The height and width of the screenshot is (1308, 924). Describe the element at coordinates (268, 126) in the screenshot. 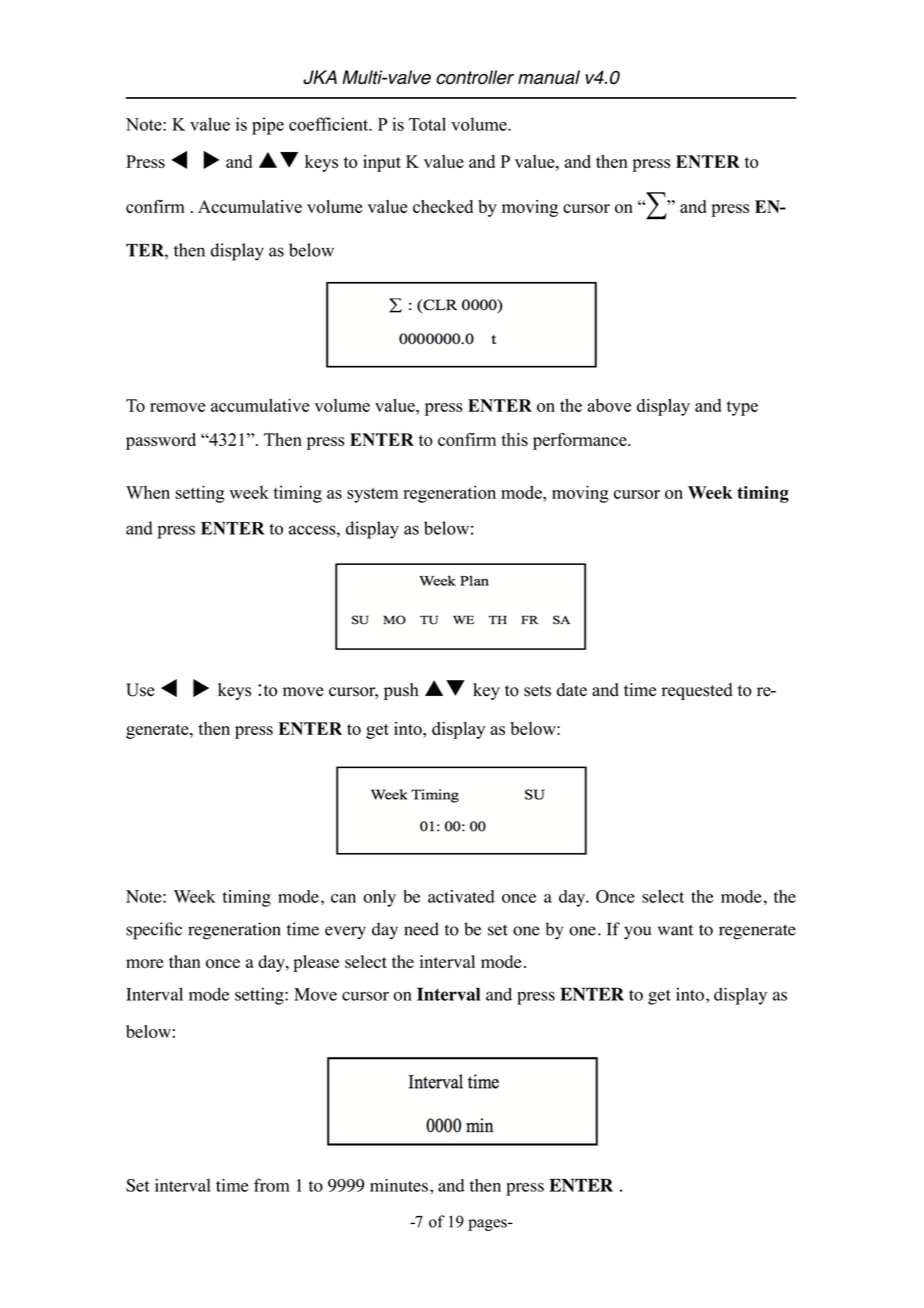

I see `pipe` at that location.
